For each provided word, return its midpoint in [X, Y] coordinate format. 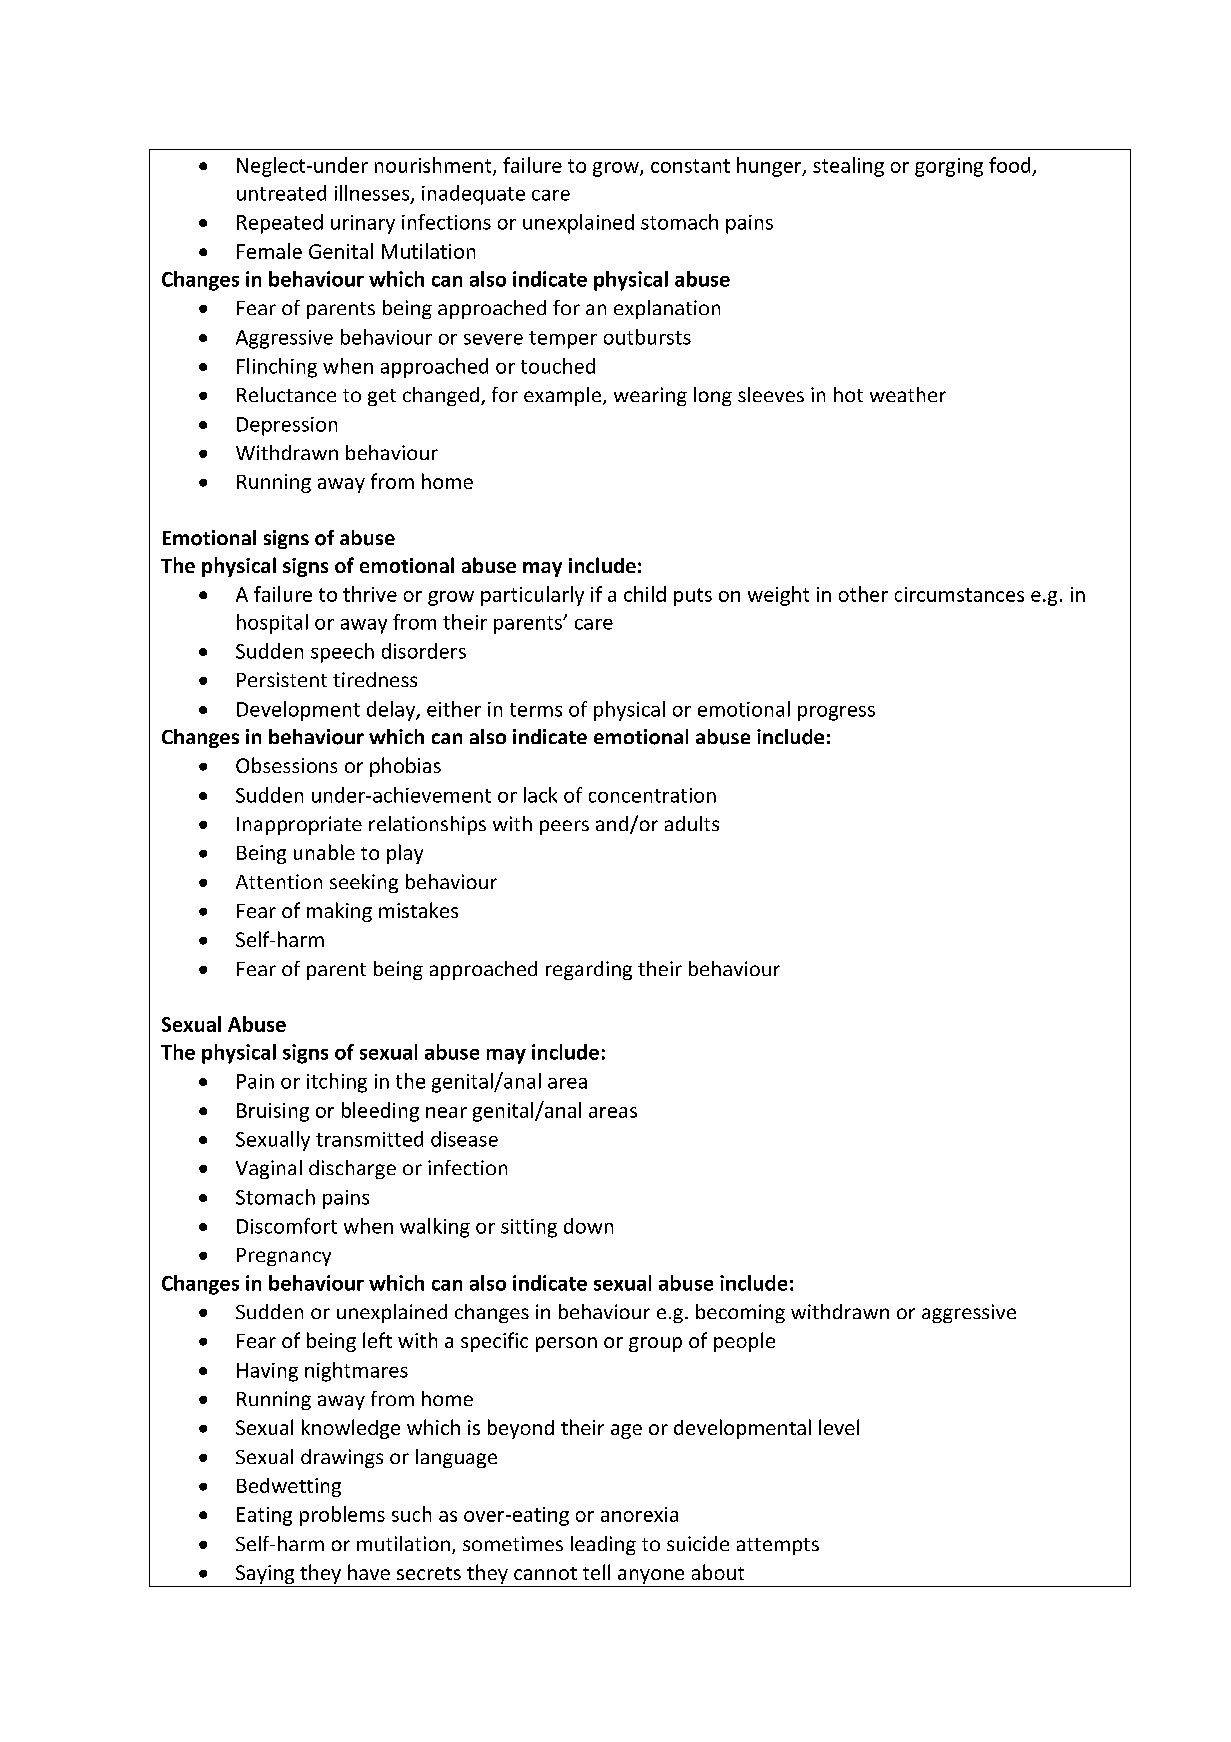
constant [690, 166]
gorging [949, 167]
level [839, 1427]
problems [342, 1516]
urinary [363, 224]
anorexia [639, 1514]
